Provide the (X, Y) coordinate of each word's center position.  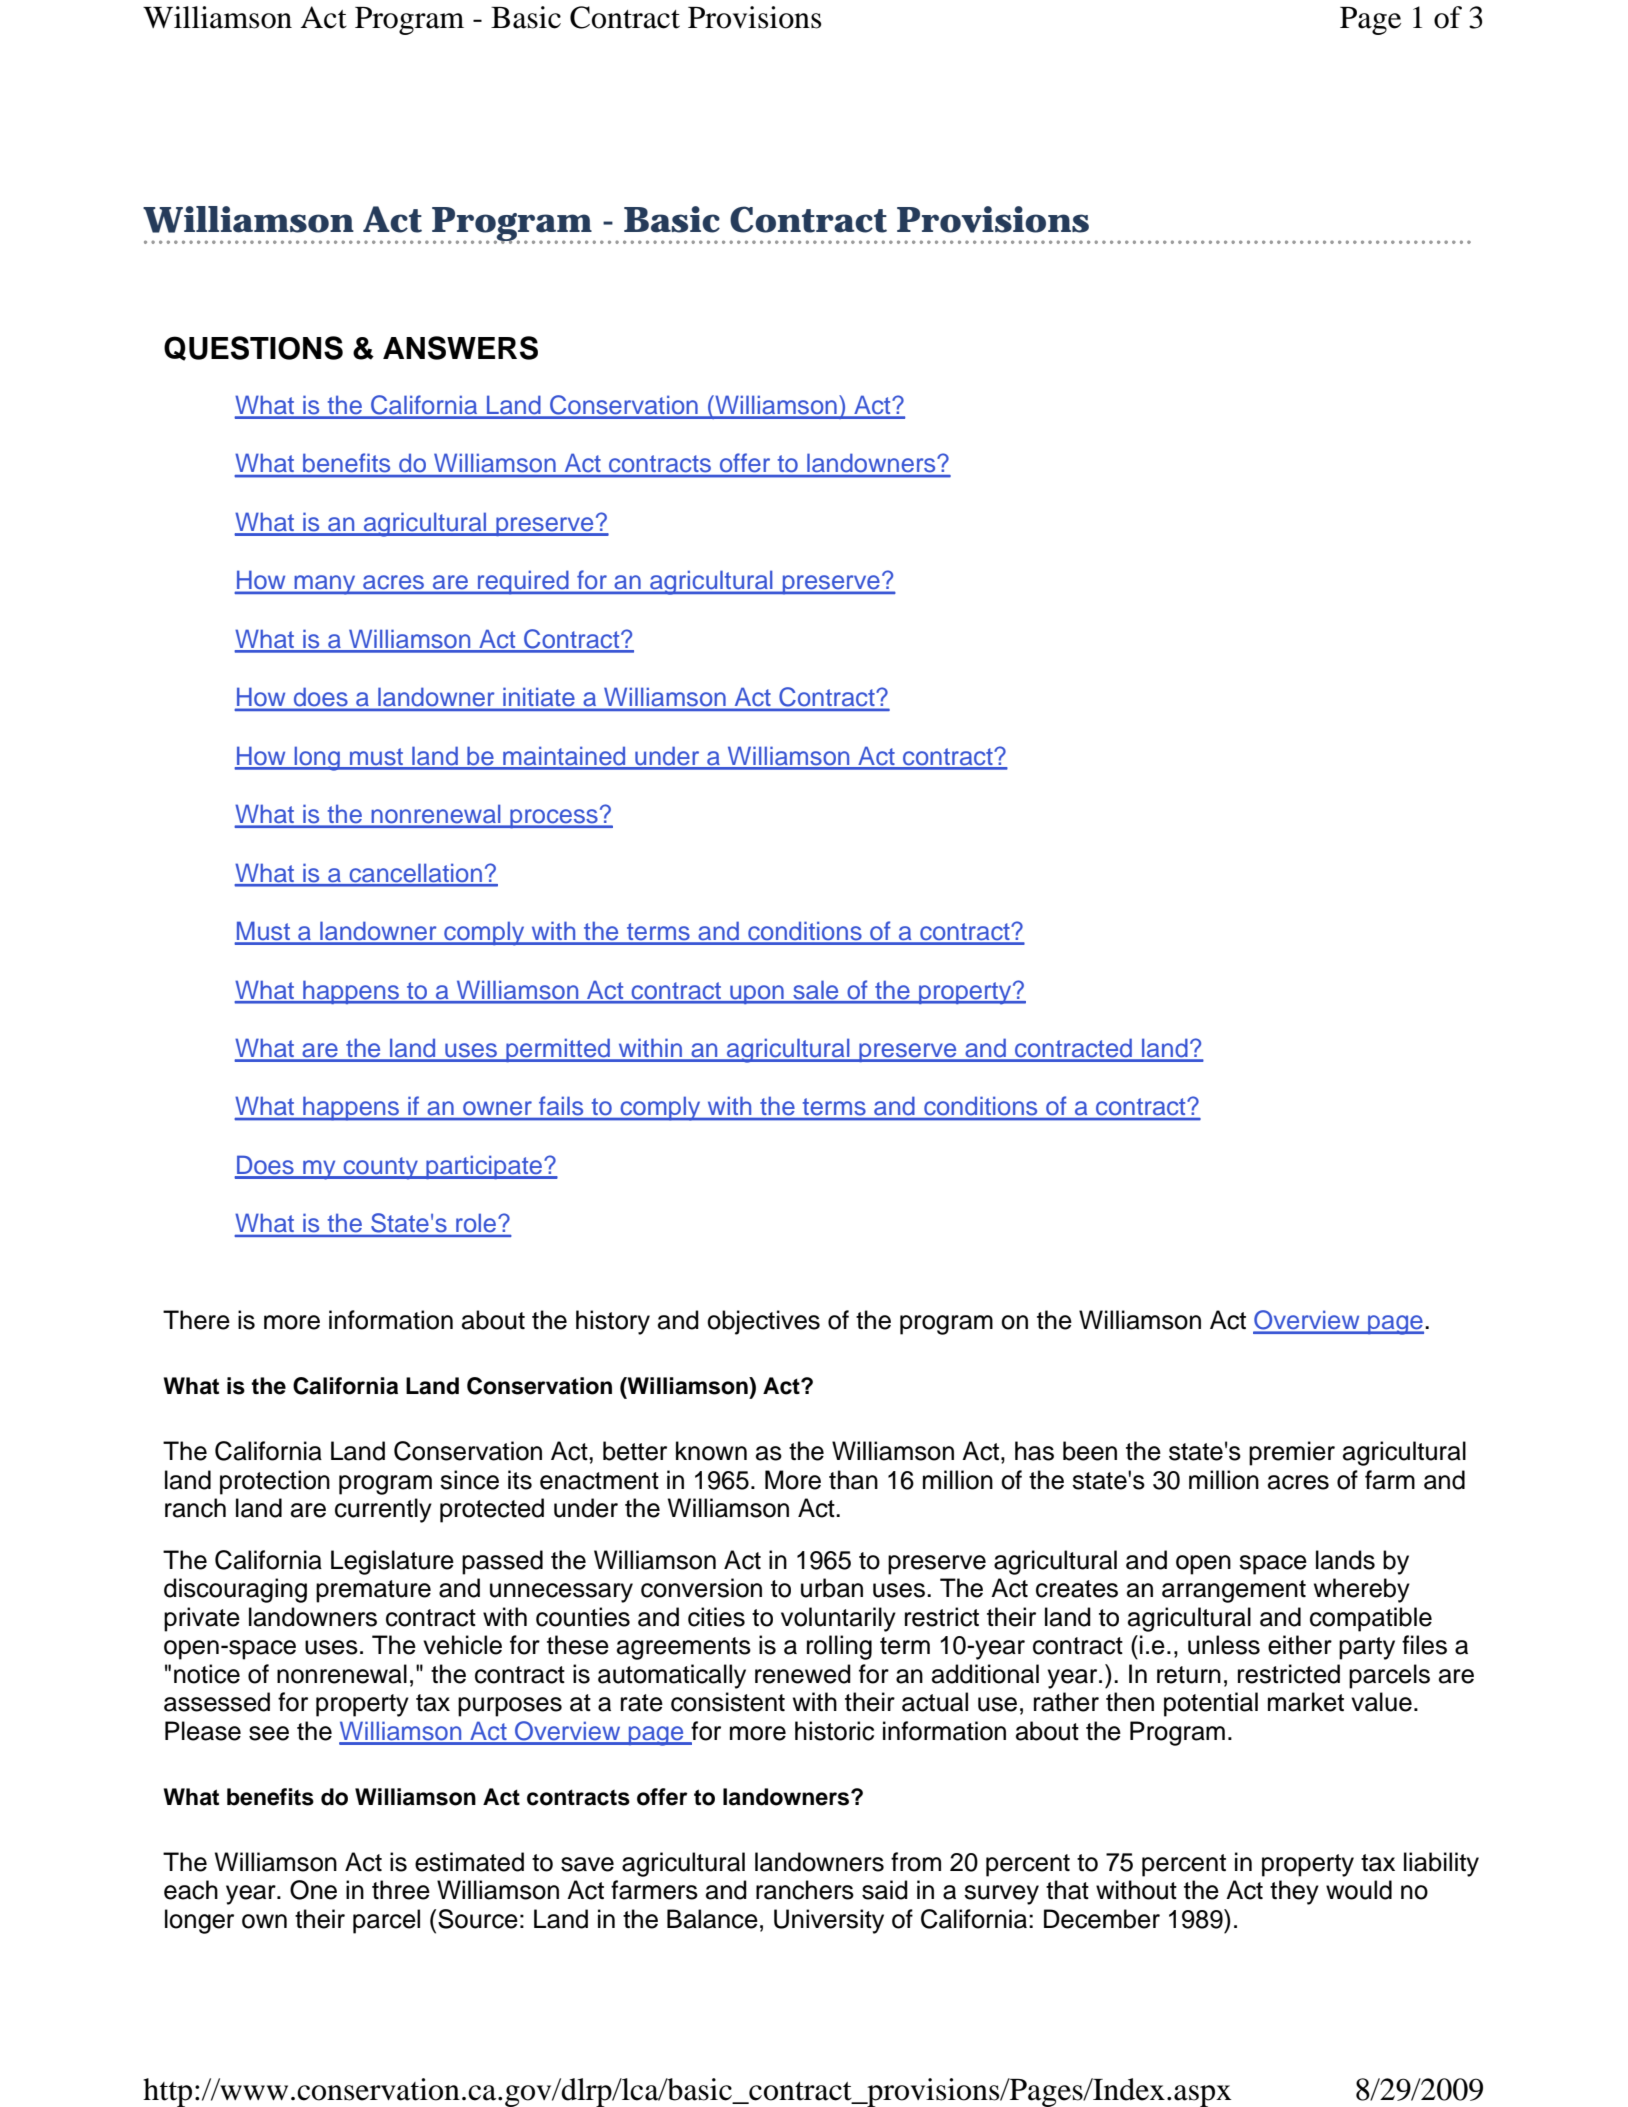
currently (383, 1510)
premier (1292, 1453)
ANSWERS (460, 348)
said (885, 1890)
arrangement (1234, 1591)
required (523, 582)
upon (757, 994)
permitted (558, 1050)
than (853, 1480)
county (380, 1168)
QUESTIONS (253, 348)
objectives (763, 1322)
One (313, 1890)
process (554, 819)
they (1294, 1892)
